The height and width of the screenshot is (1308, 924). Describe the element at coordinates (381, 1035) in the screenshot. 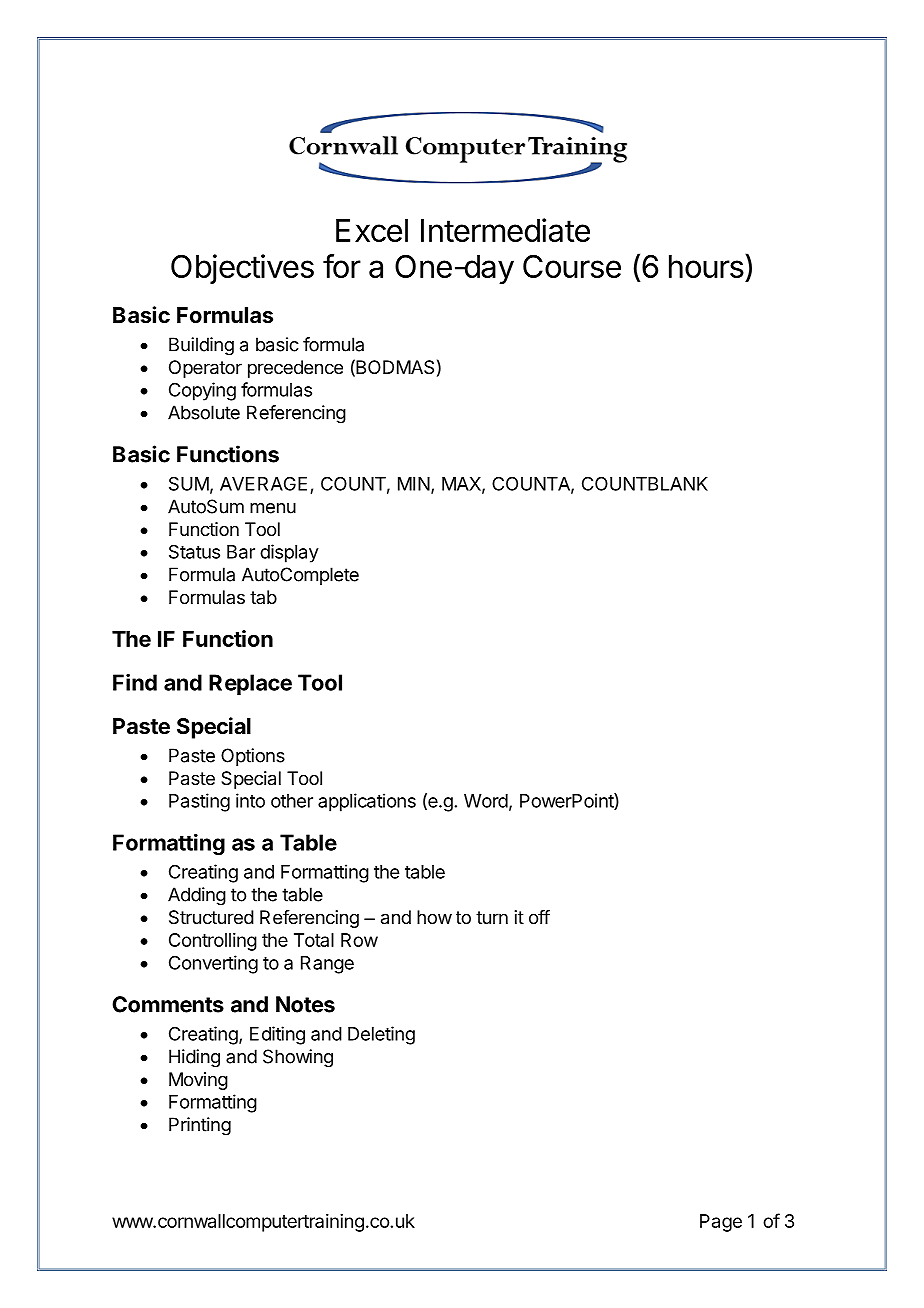

I see `Deleting` at that location.
